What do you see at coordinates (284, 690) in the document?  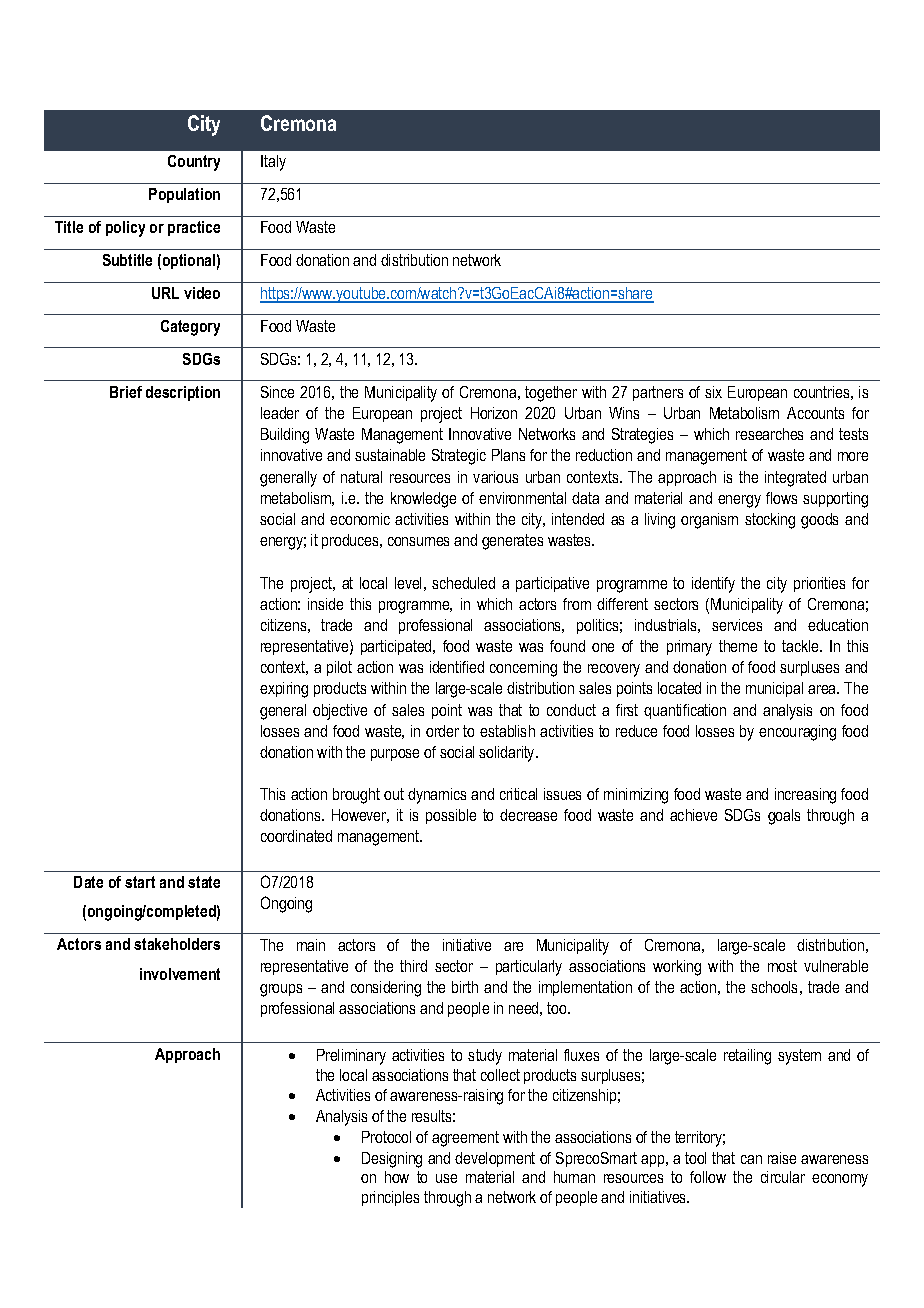 I see `expiring` at bounding box center [284, 690].
